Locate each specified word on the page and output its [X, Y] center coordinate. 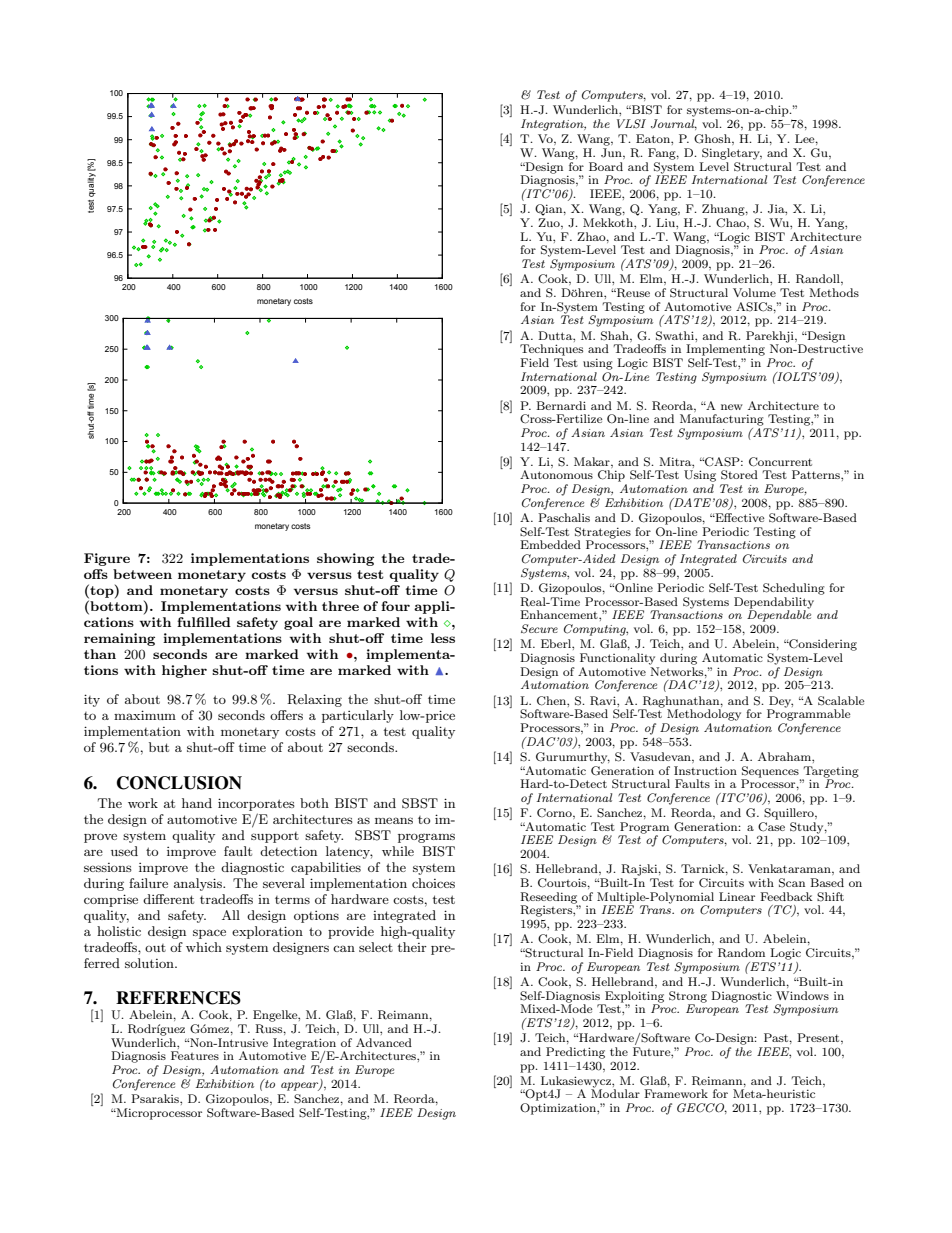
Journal [674, 124]
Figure [107, 559]
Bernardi [561, 405]
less [443, 638]
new [732, 407]
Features [195, 1055]
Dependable [779, 615]
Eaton [654, 138]
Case [771, 827]
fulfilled [204, 622]
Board [606, 166]
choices [433, 883]
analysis [199, 884]
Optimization [559, 1109]
